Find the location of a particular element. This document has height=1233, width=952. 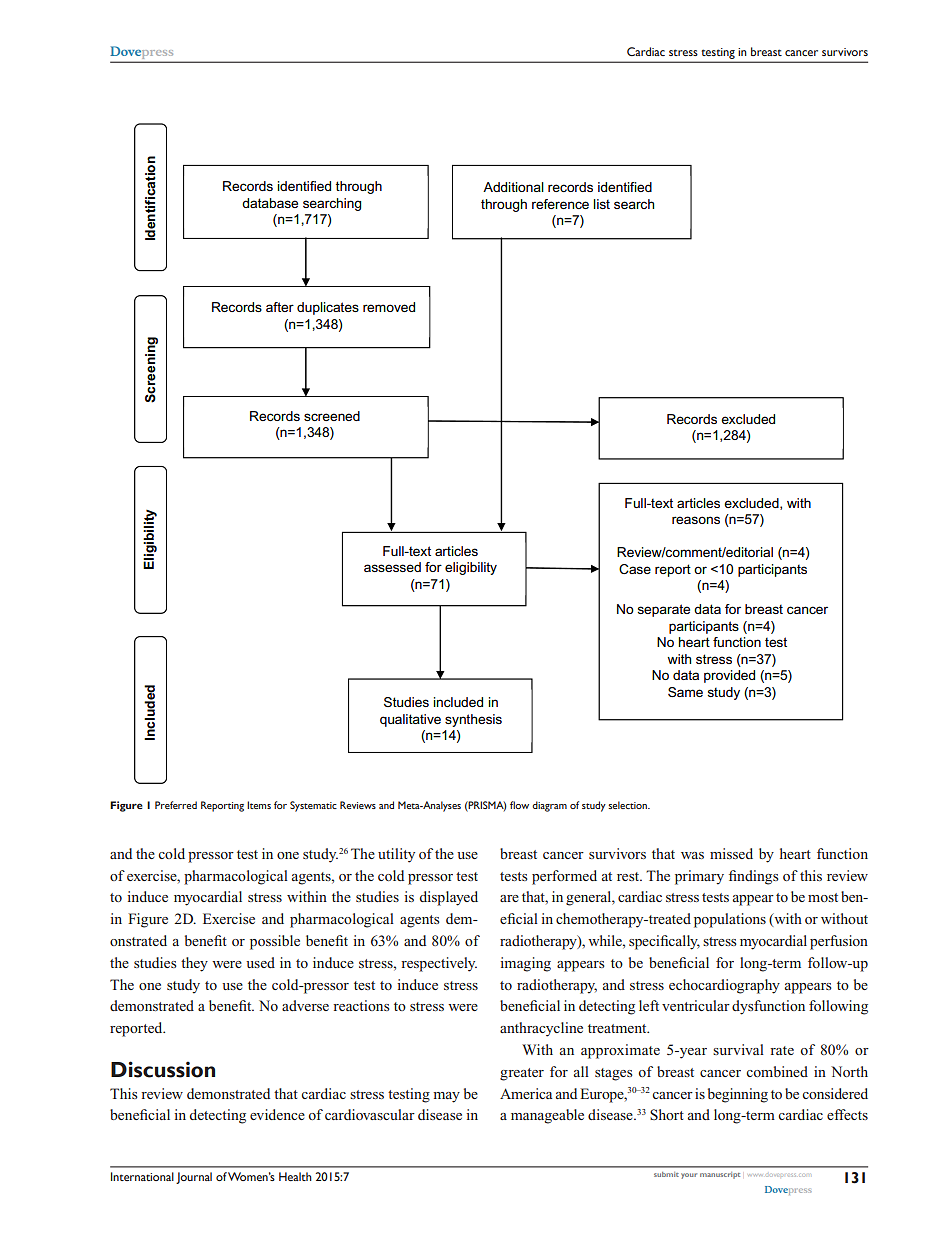

synthesis is located at coordinates (473, 720).
